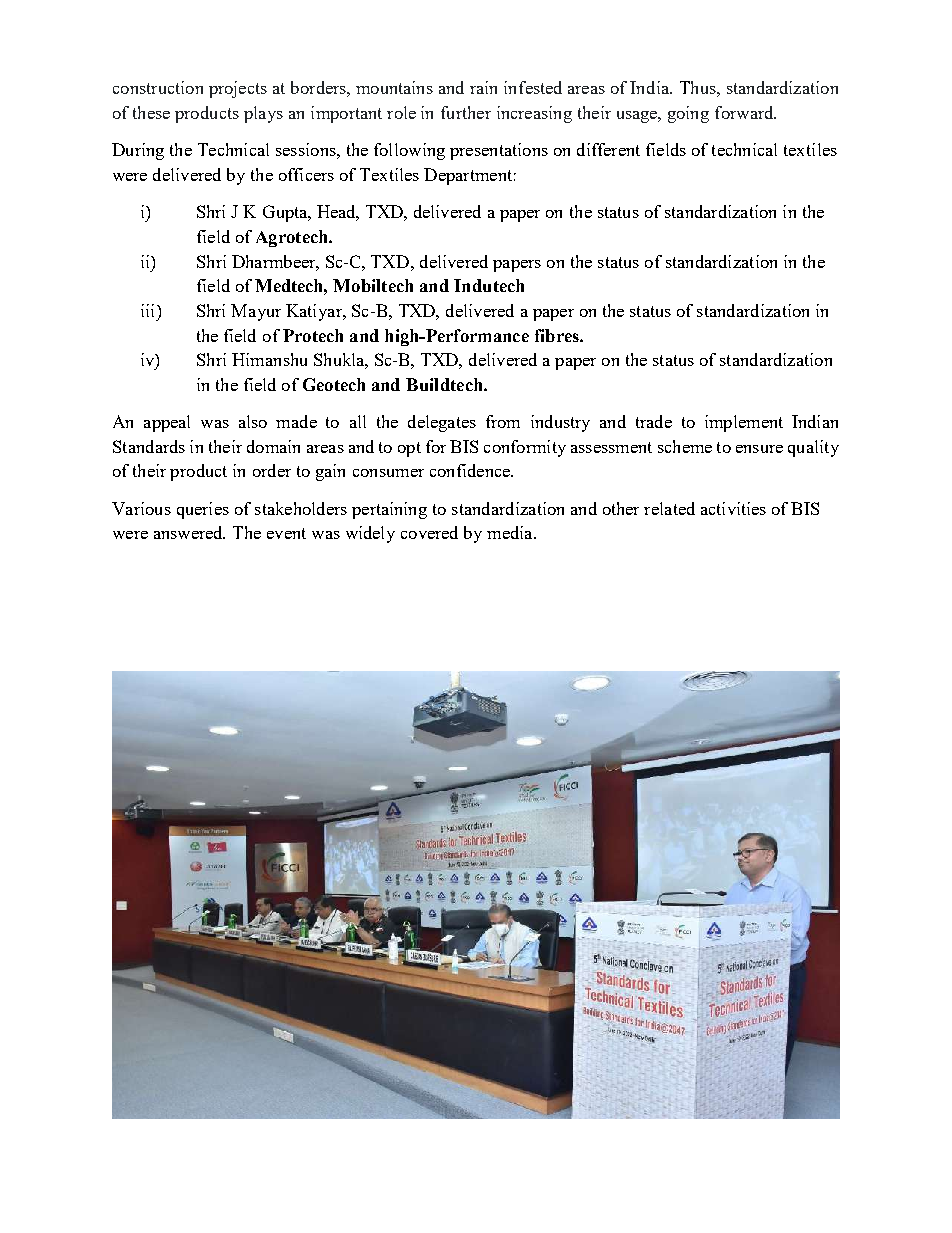  What do you see at coordinates (503, 421) in the screenshot?
I see `from` at bounding box center [503, 421].
